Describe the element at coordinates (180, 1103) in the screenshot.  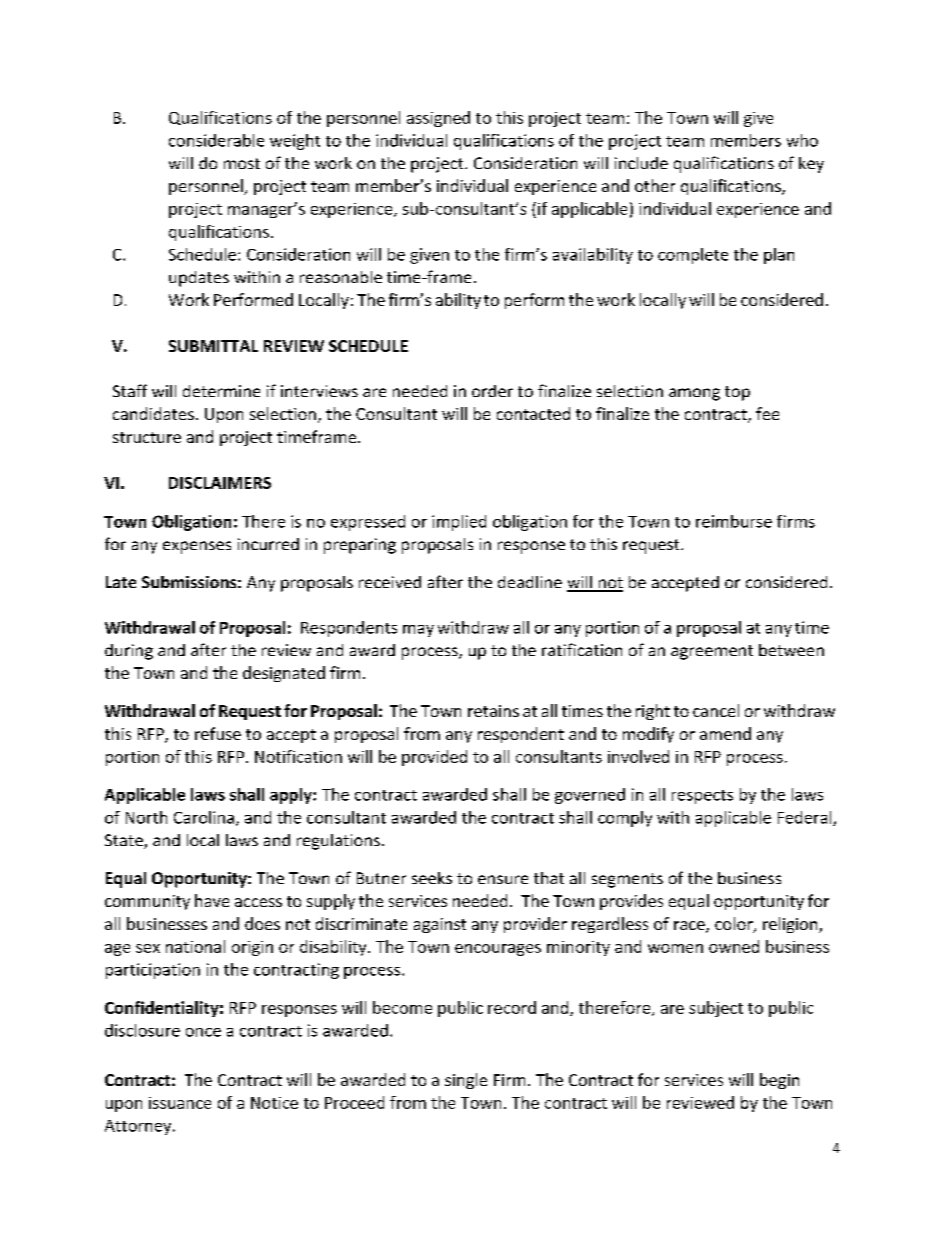
I see `issuance` at that location.
